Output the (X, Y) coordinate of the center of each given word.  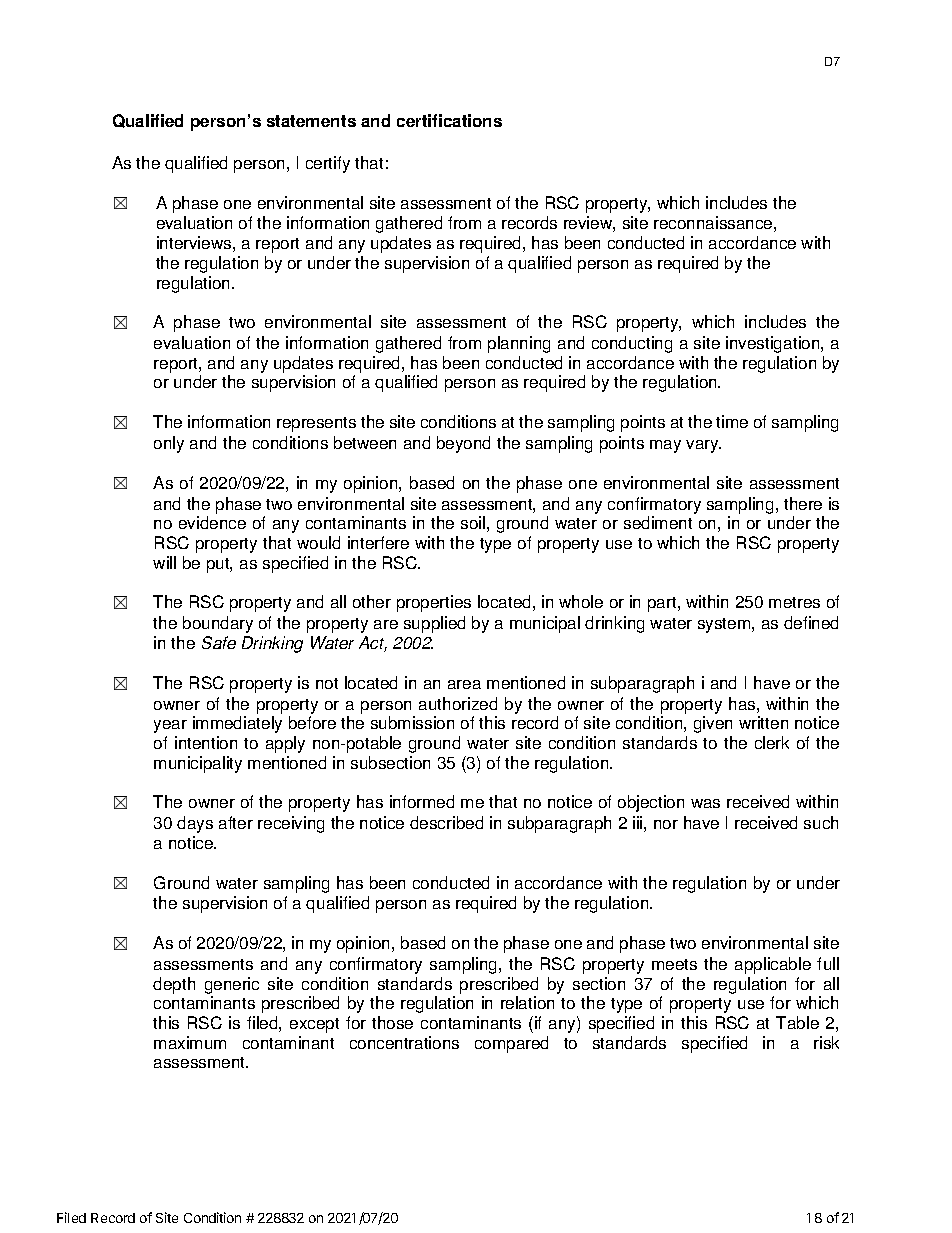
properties (434, 603)
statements (311, 121)
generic (232, 987)
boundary (218, 624)
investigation (774, 344)
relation (527, 1002)
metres (794, 602)
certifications (449, 120)
